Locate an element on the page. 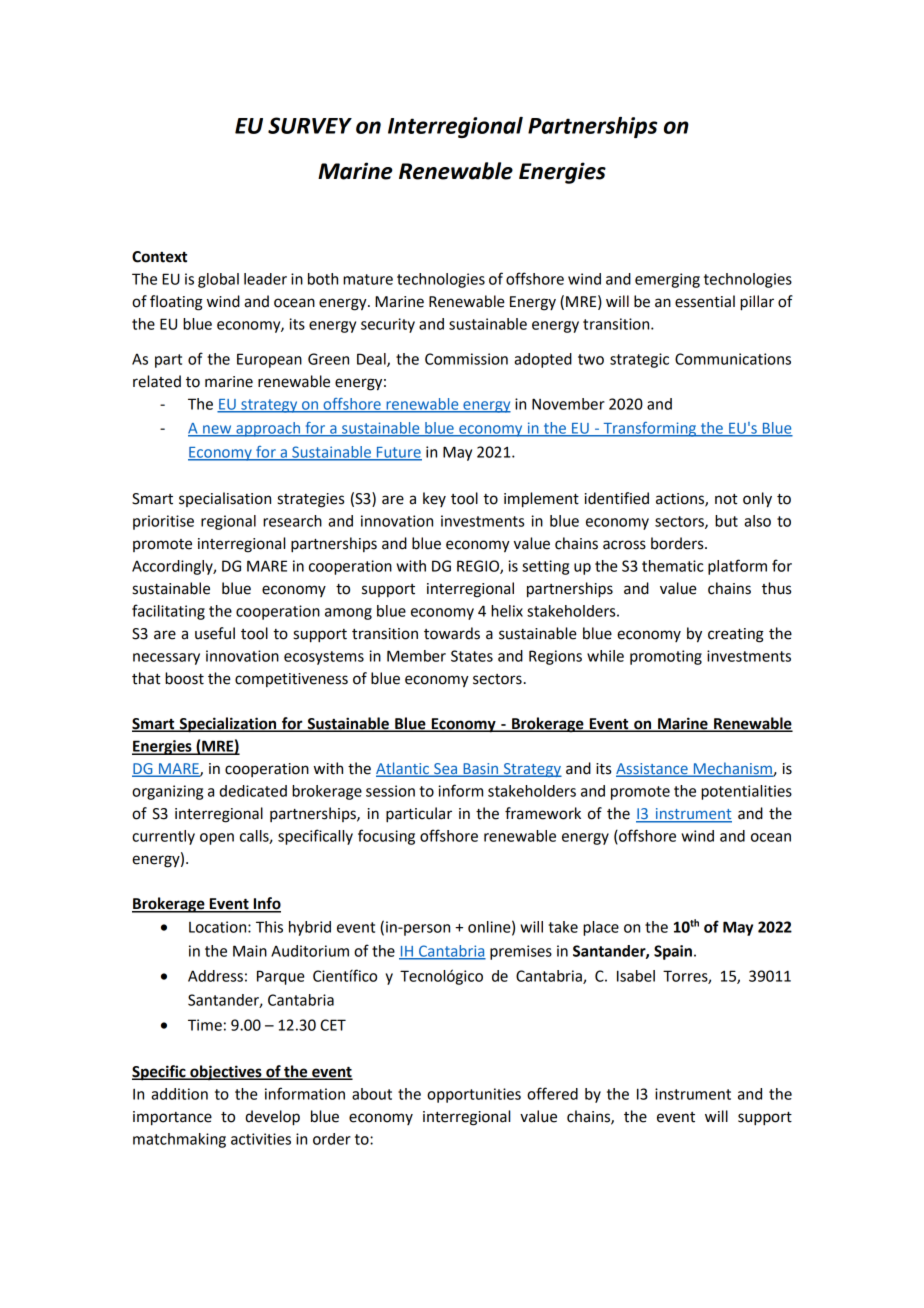  emerging is located at coordinates (667, 280).
